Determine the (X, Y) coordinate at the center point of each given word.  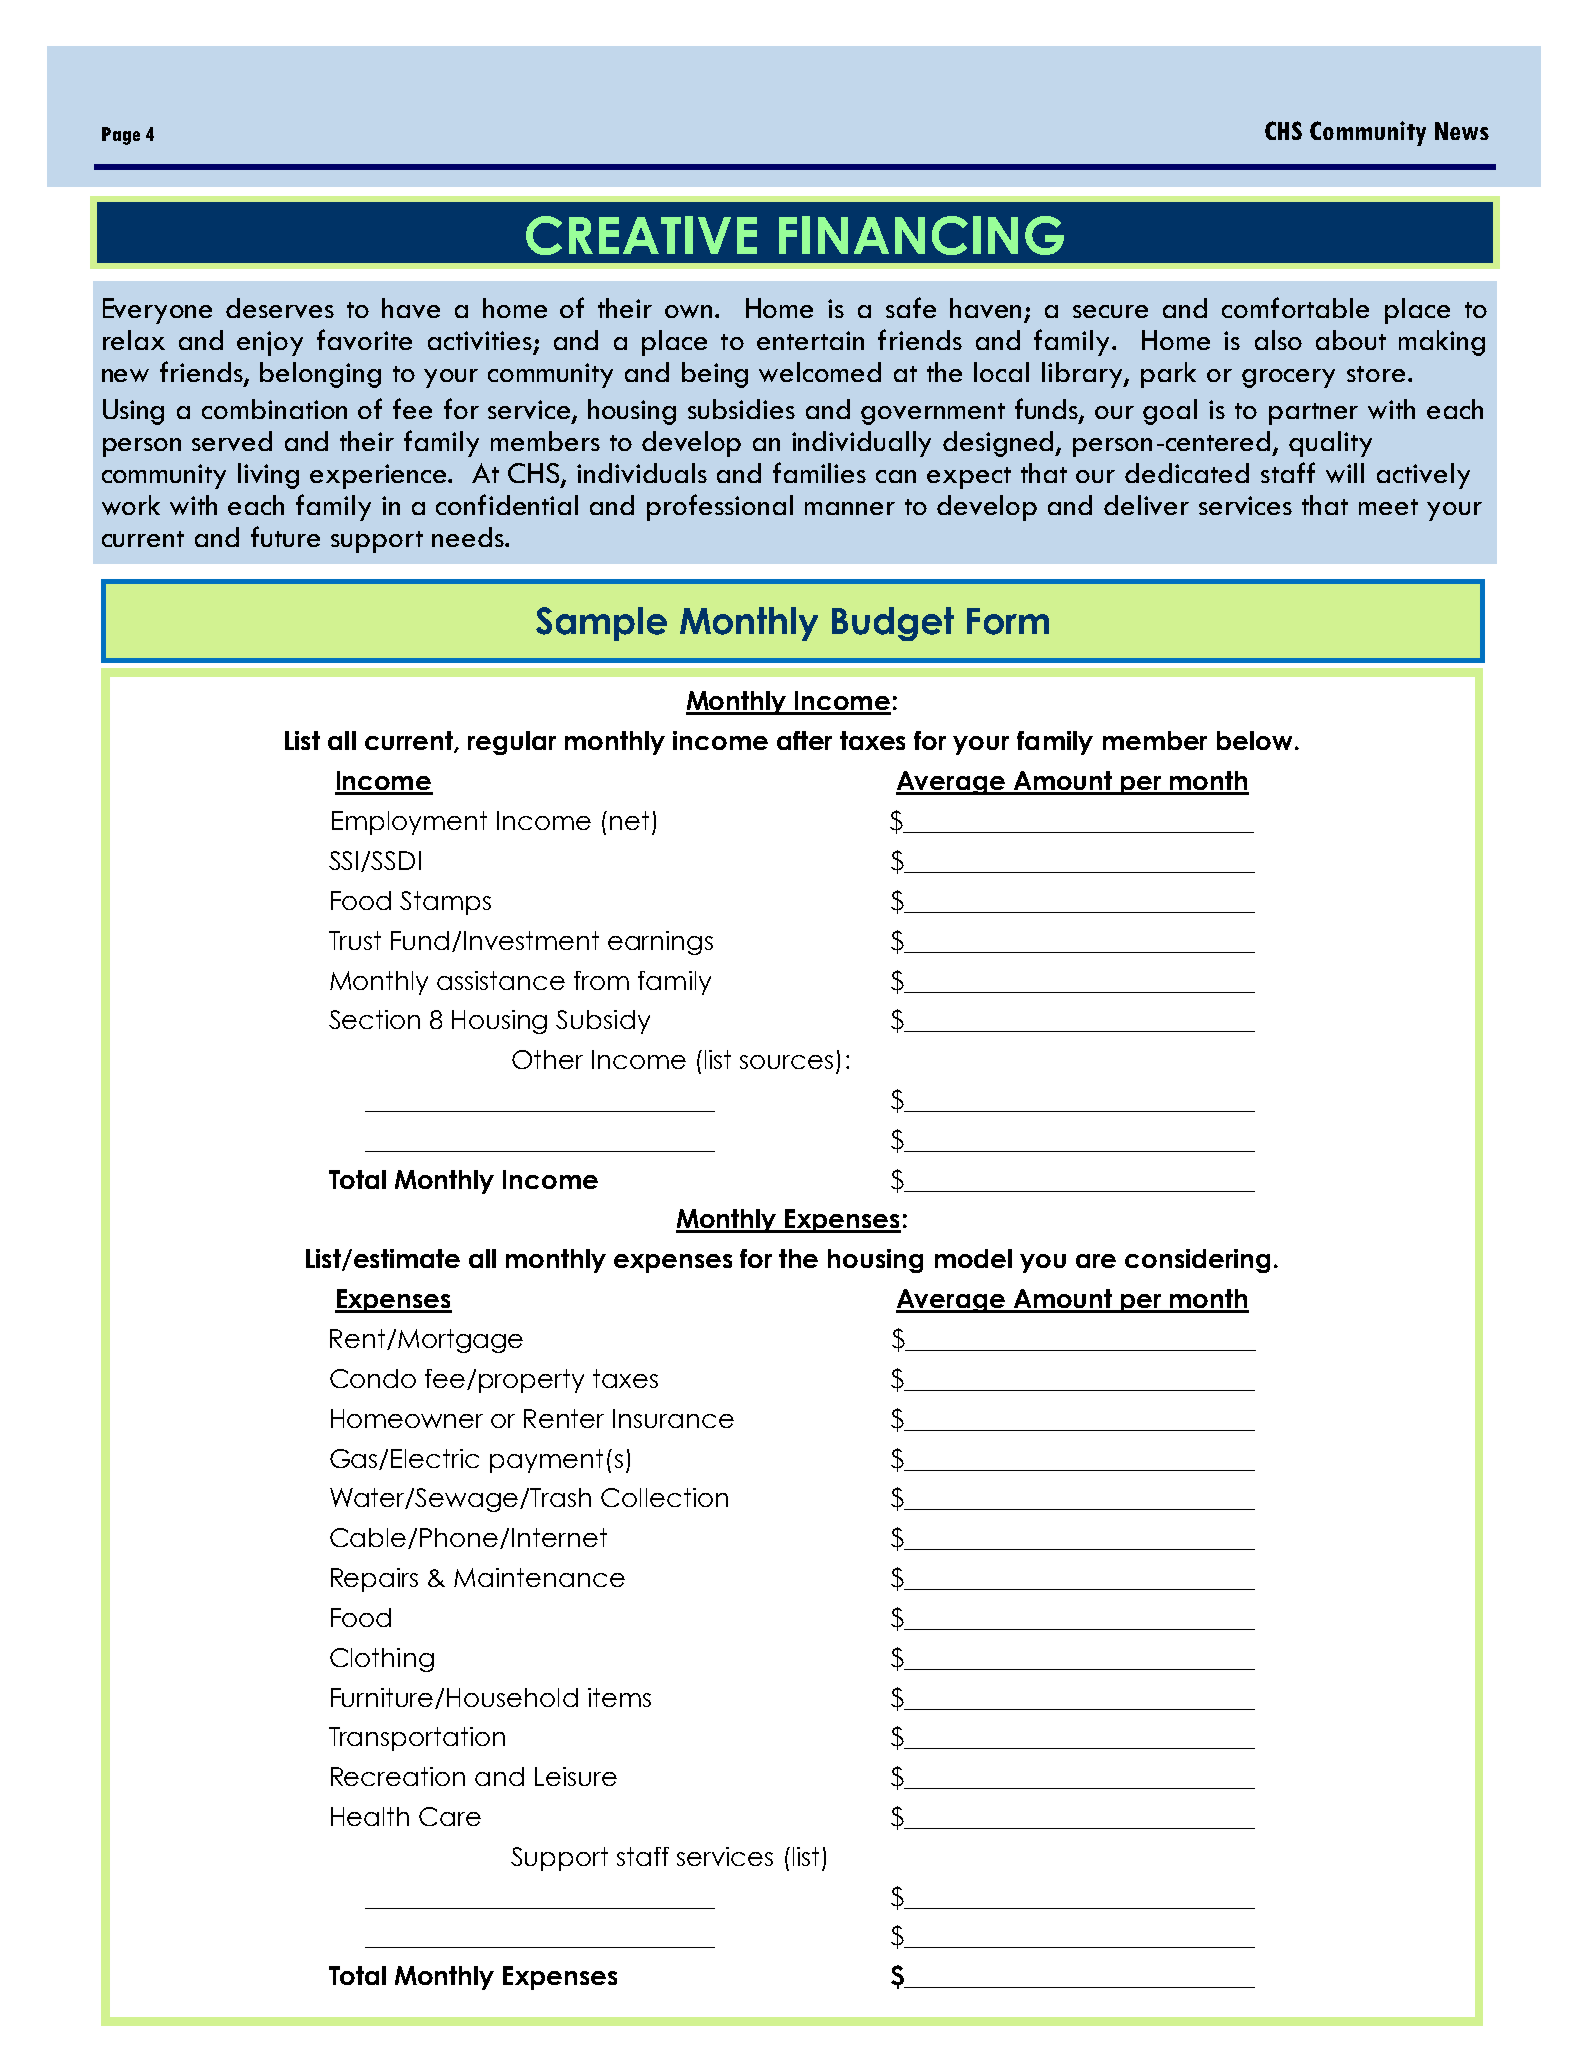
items (619, 1697)
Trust (355, 940)
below (1256, 740)
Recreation (398, 1776)
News (1462, 131)
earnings (660, 943)
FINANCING (921, 235)
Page (121, 136)
